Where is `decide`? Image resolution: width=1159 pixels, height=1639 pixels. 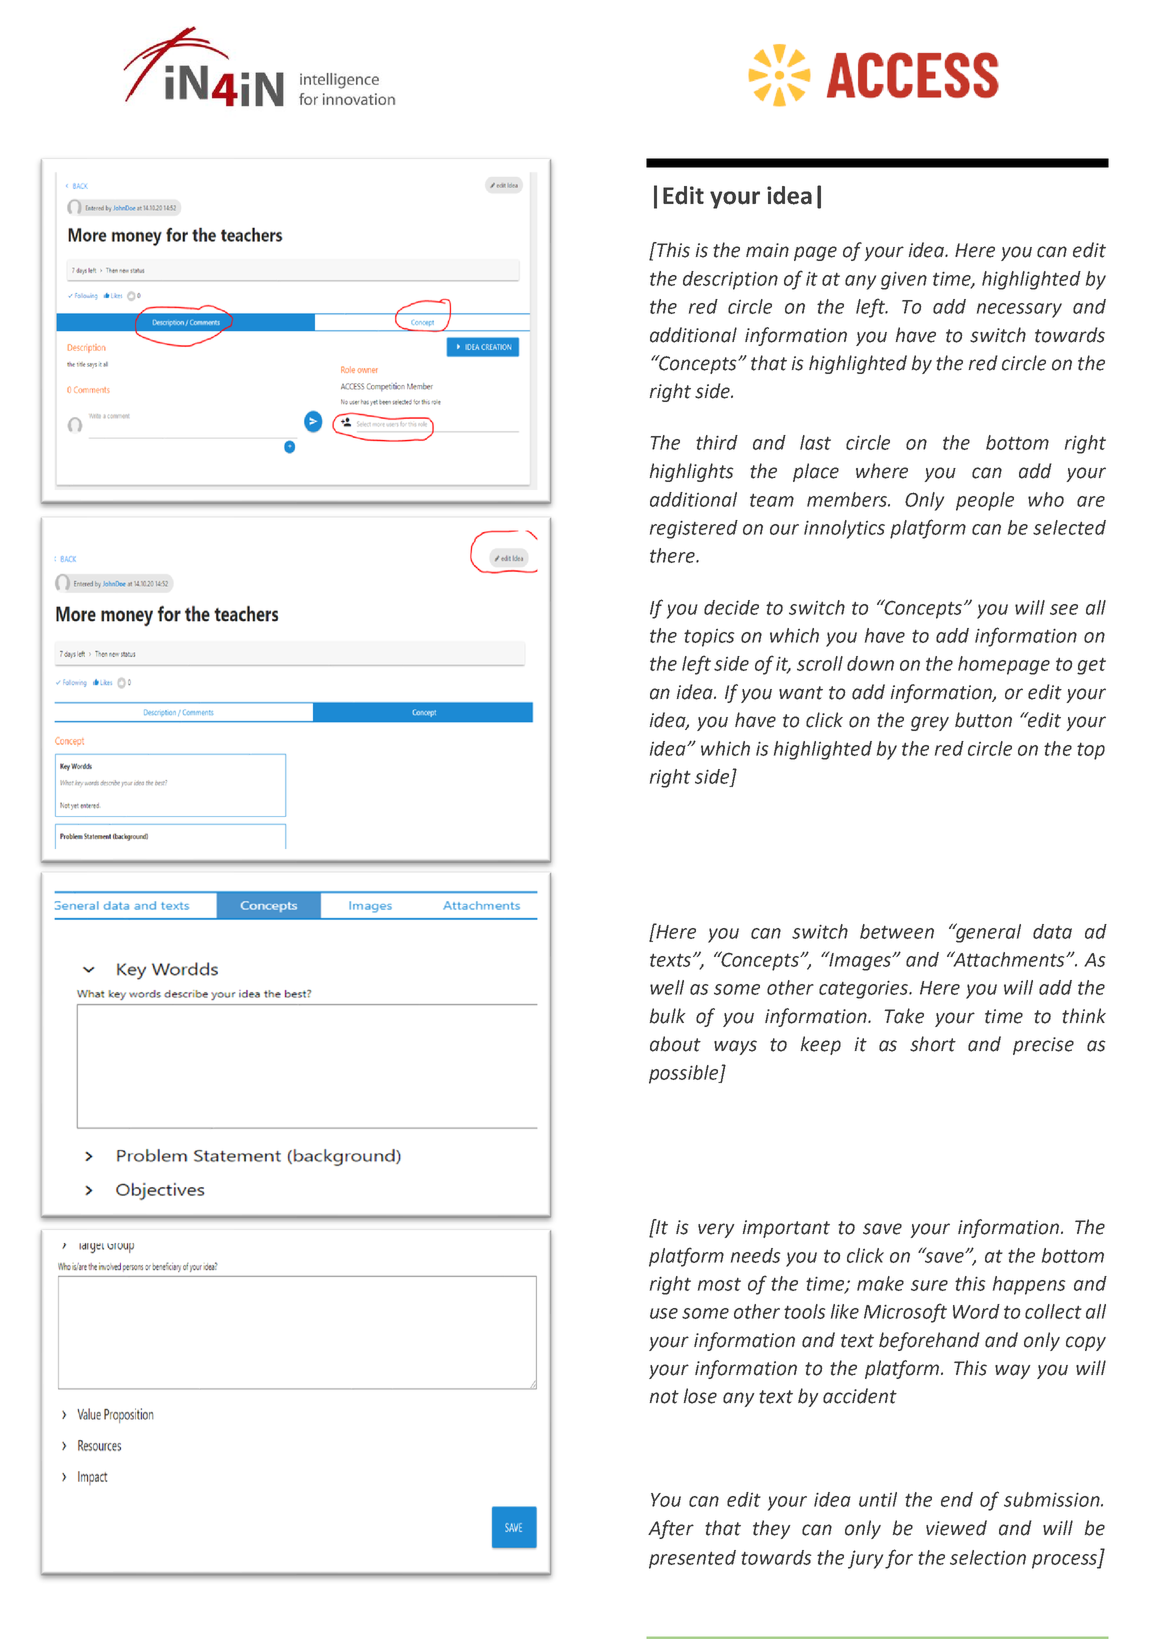 decide is located at coordinates (731, 607).
